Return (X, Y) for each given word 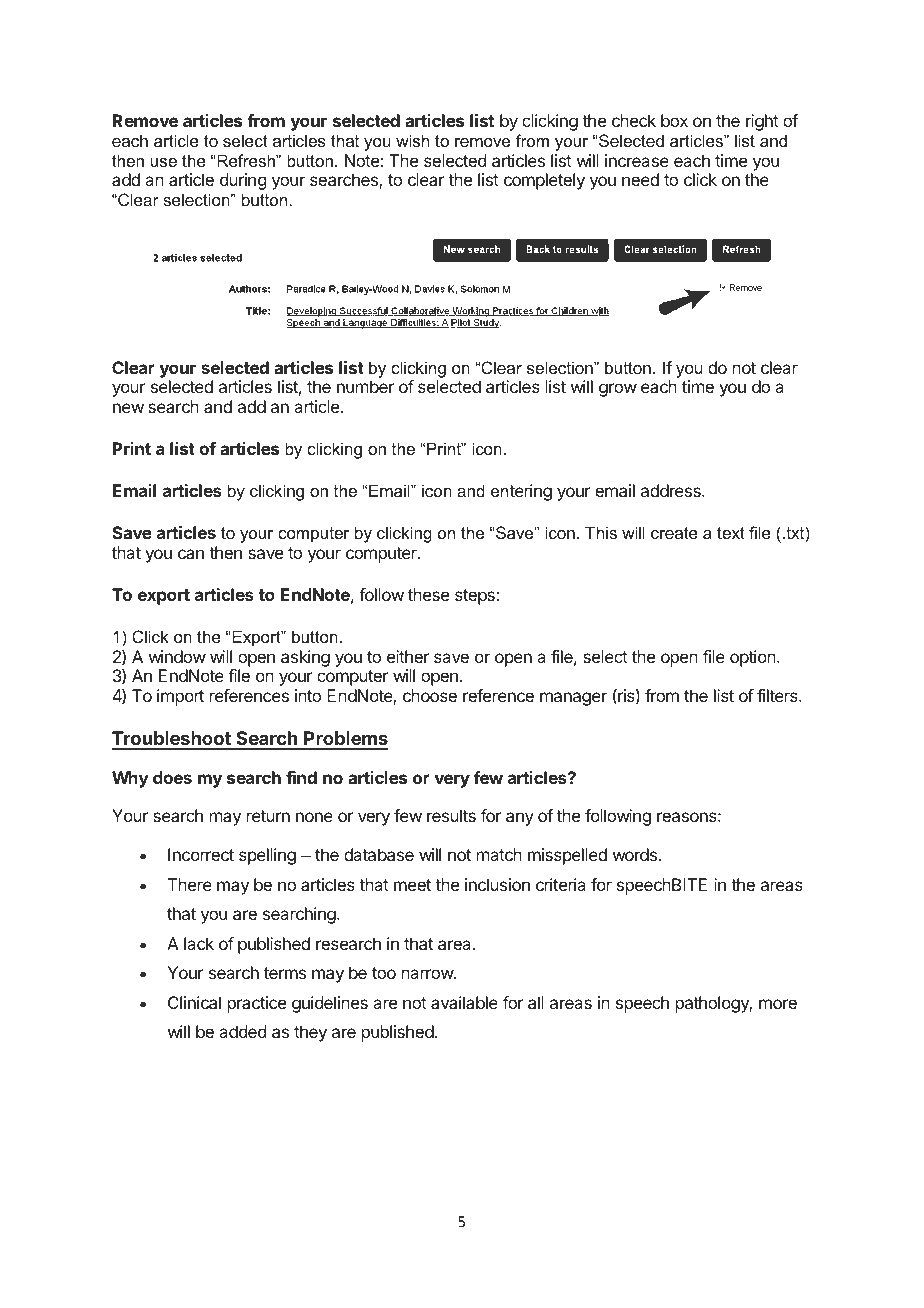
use (164, 162)
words (635, 854)
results (451, 815)
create (674, 533)
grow (618, 390)
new (128, 408)
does (172, 777)
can (191, 554)
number (365, 386)
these (428, 594)
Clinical (194, 1002)
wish (412, 140)
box (674, 120)
